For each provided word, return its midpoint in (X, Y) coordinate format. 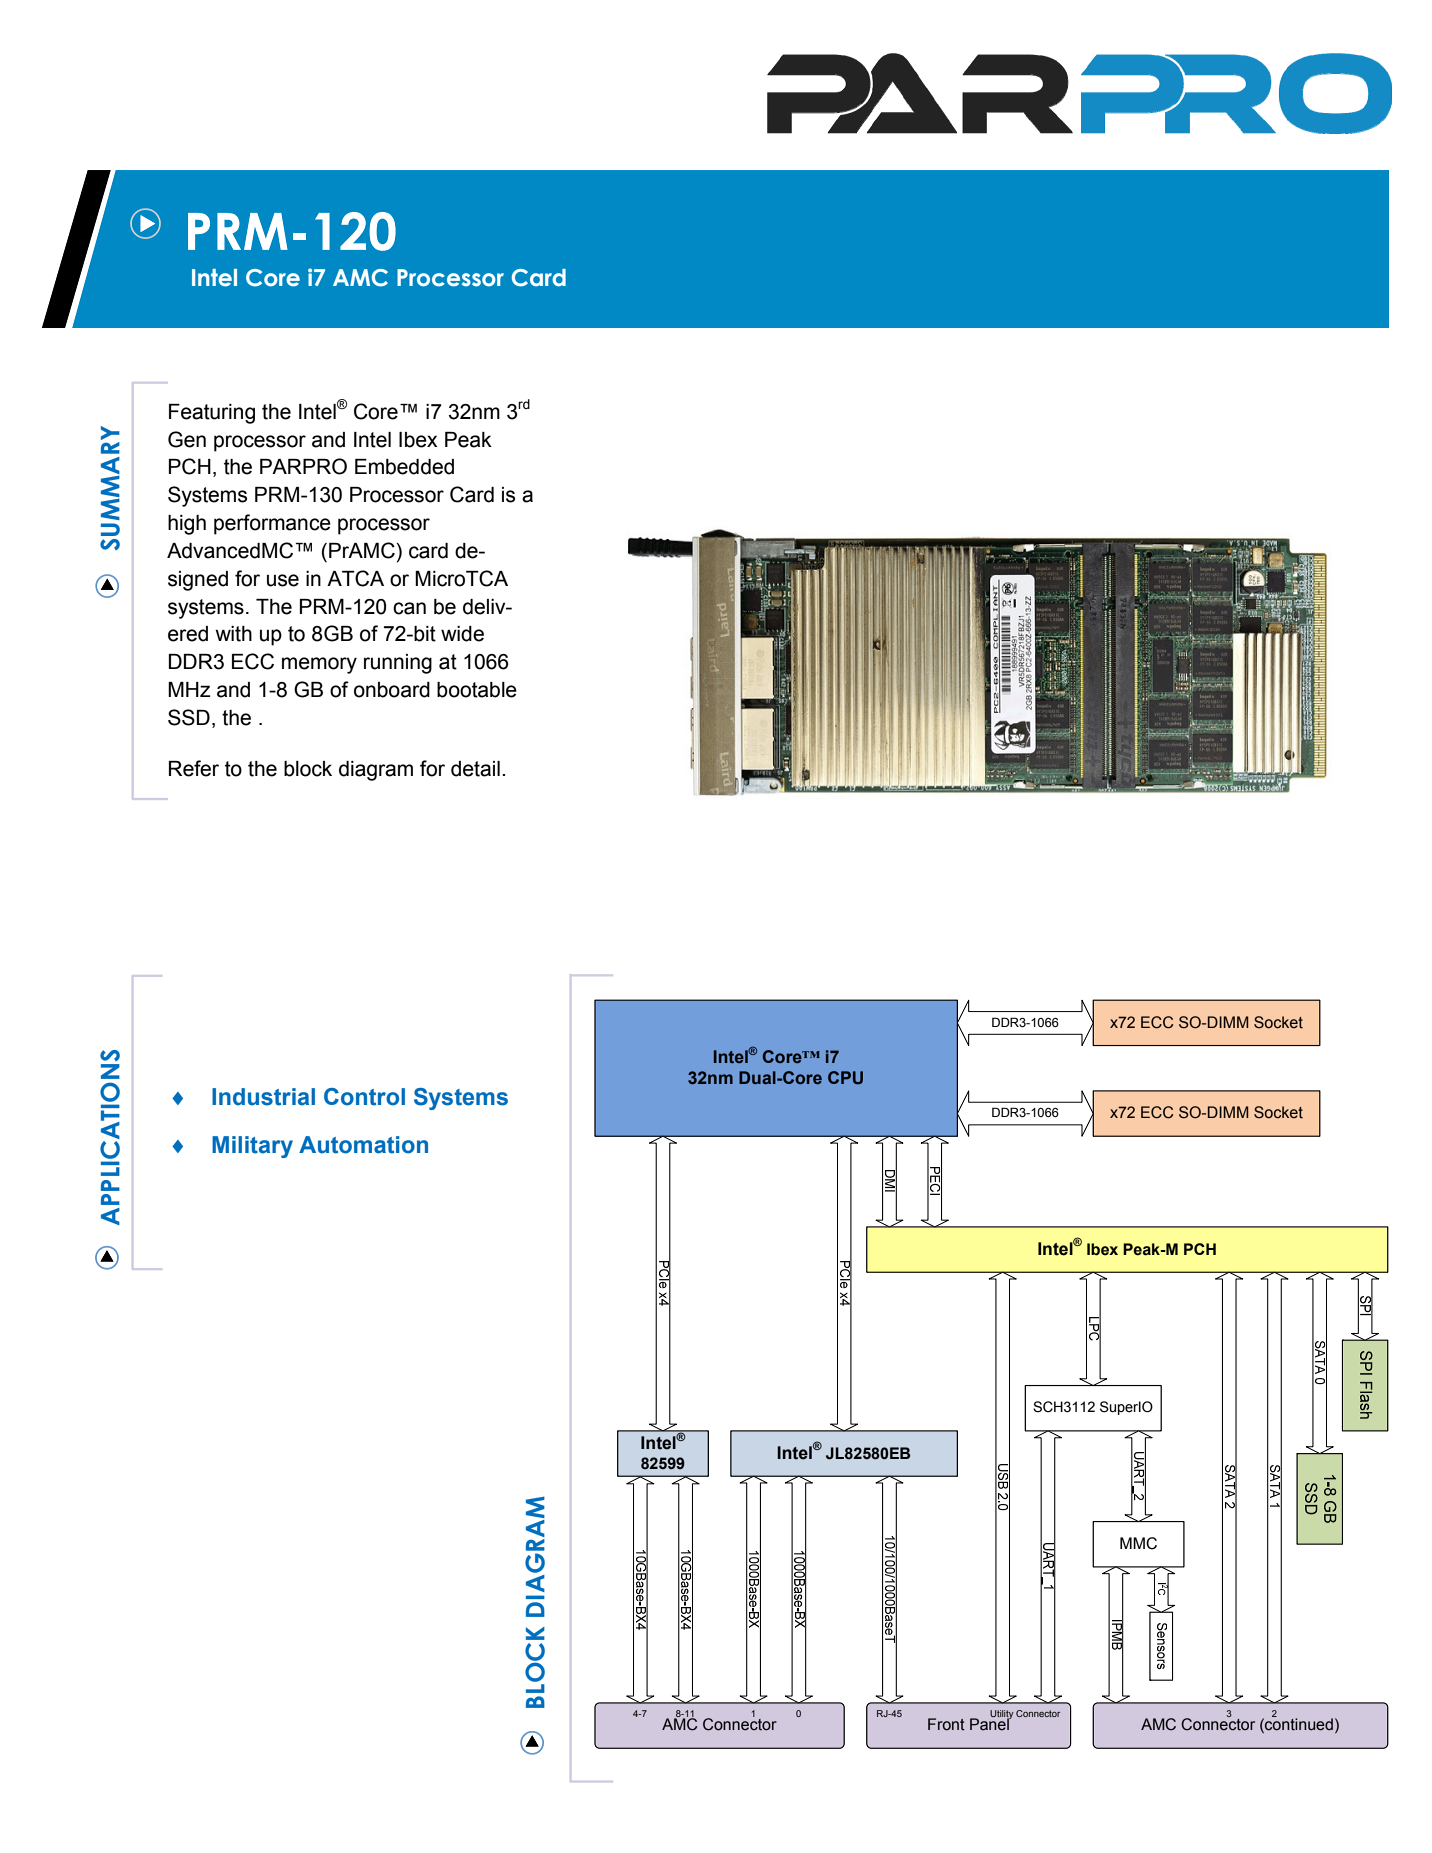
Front (946, 1724)
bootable (477, 690)
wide (462, 634)
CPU (845, 1078)
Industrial (263, 1097)
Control (364, 1097)
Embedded (404, 467)
